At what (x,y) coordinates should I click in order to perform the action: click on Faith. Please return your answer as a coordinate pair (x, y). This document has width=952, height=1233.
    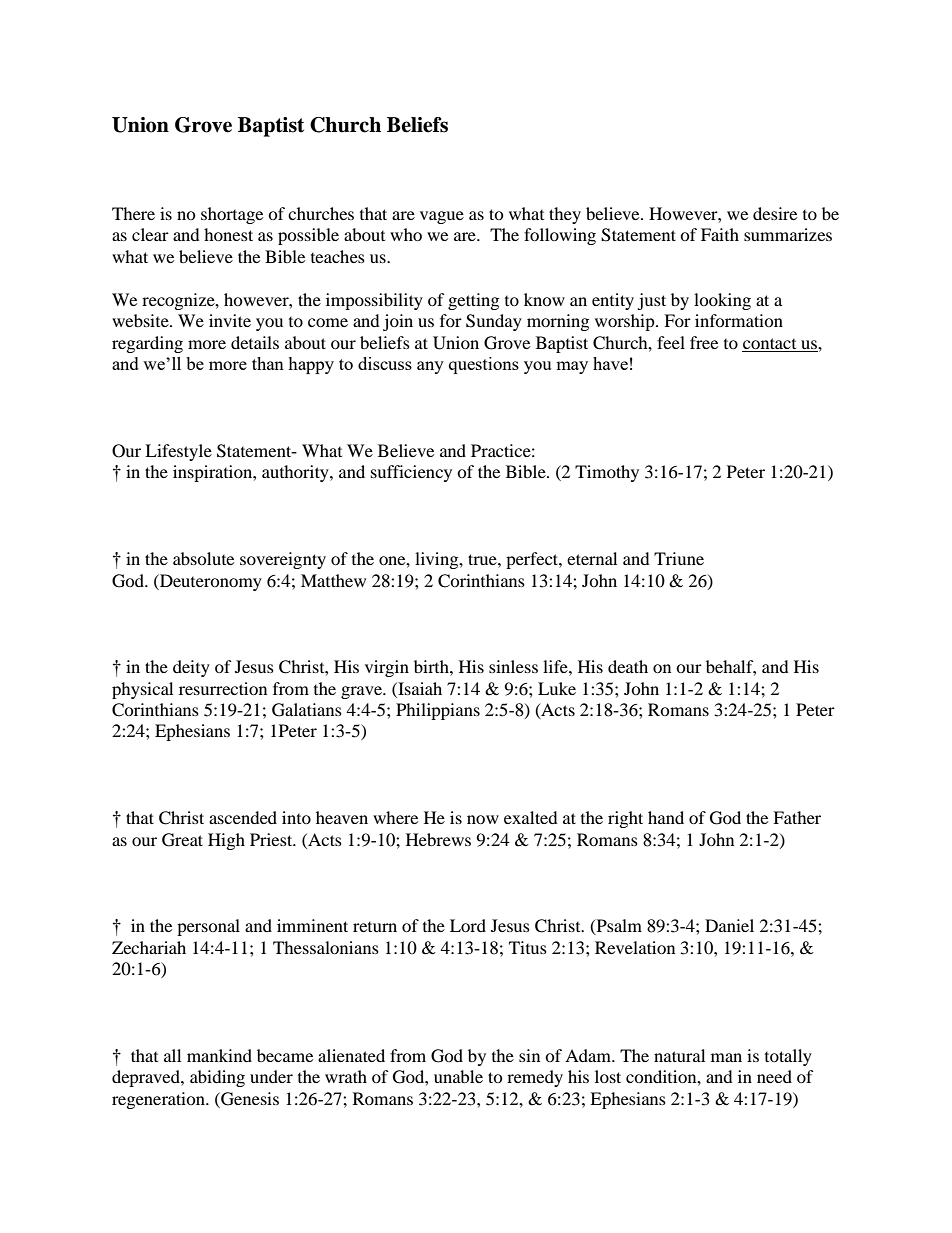
    Looking at the image, I should click on (720, 234).
